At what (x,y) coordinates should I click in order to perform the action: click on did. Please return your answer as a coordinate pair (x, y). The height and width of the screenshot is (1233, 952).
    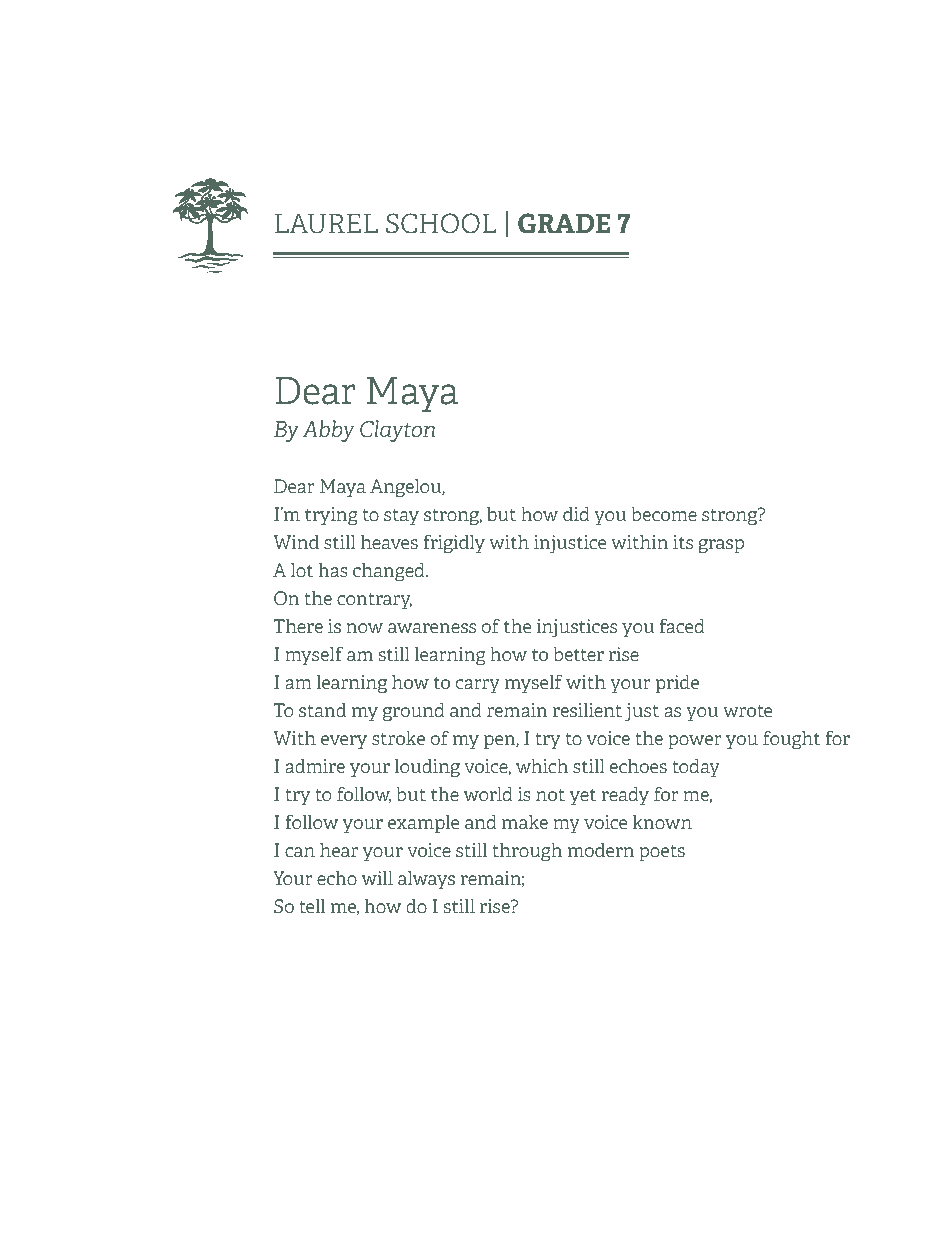
    Looking at the image, I should click on (576, 514).
